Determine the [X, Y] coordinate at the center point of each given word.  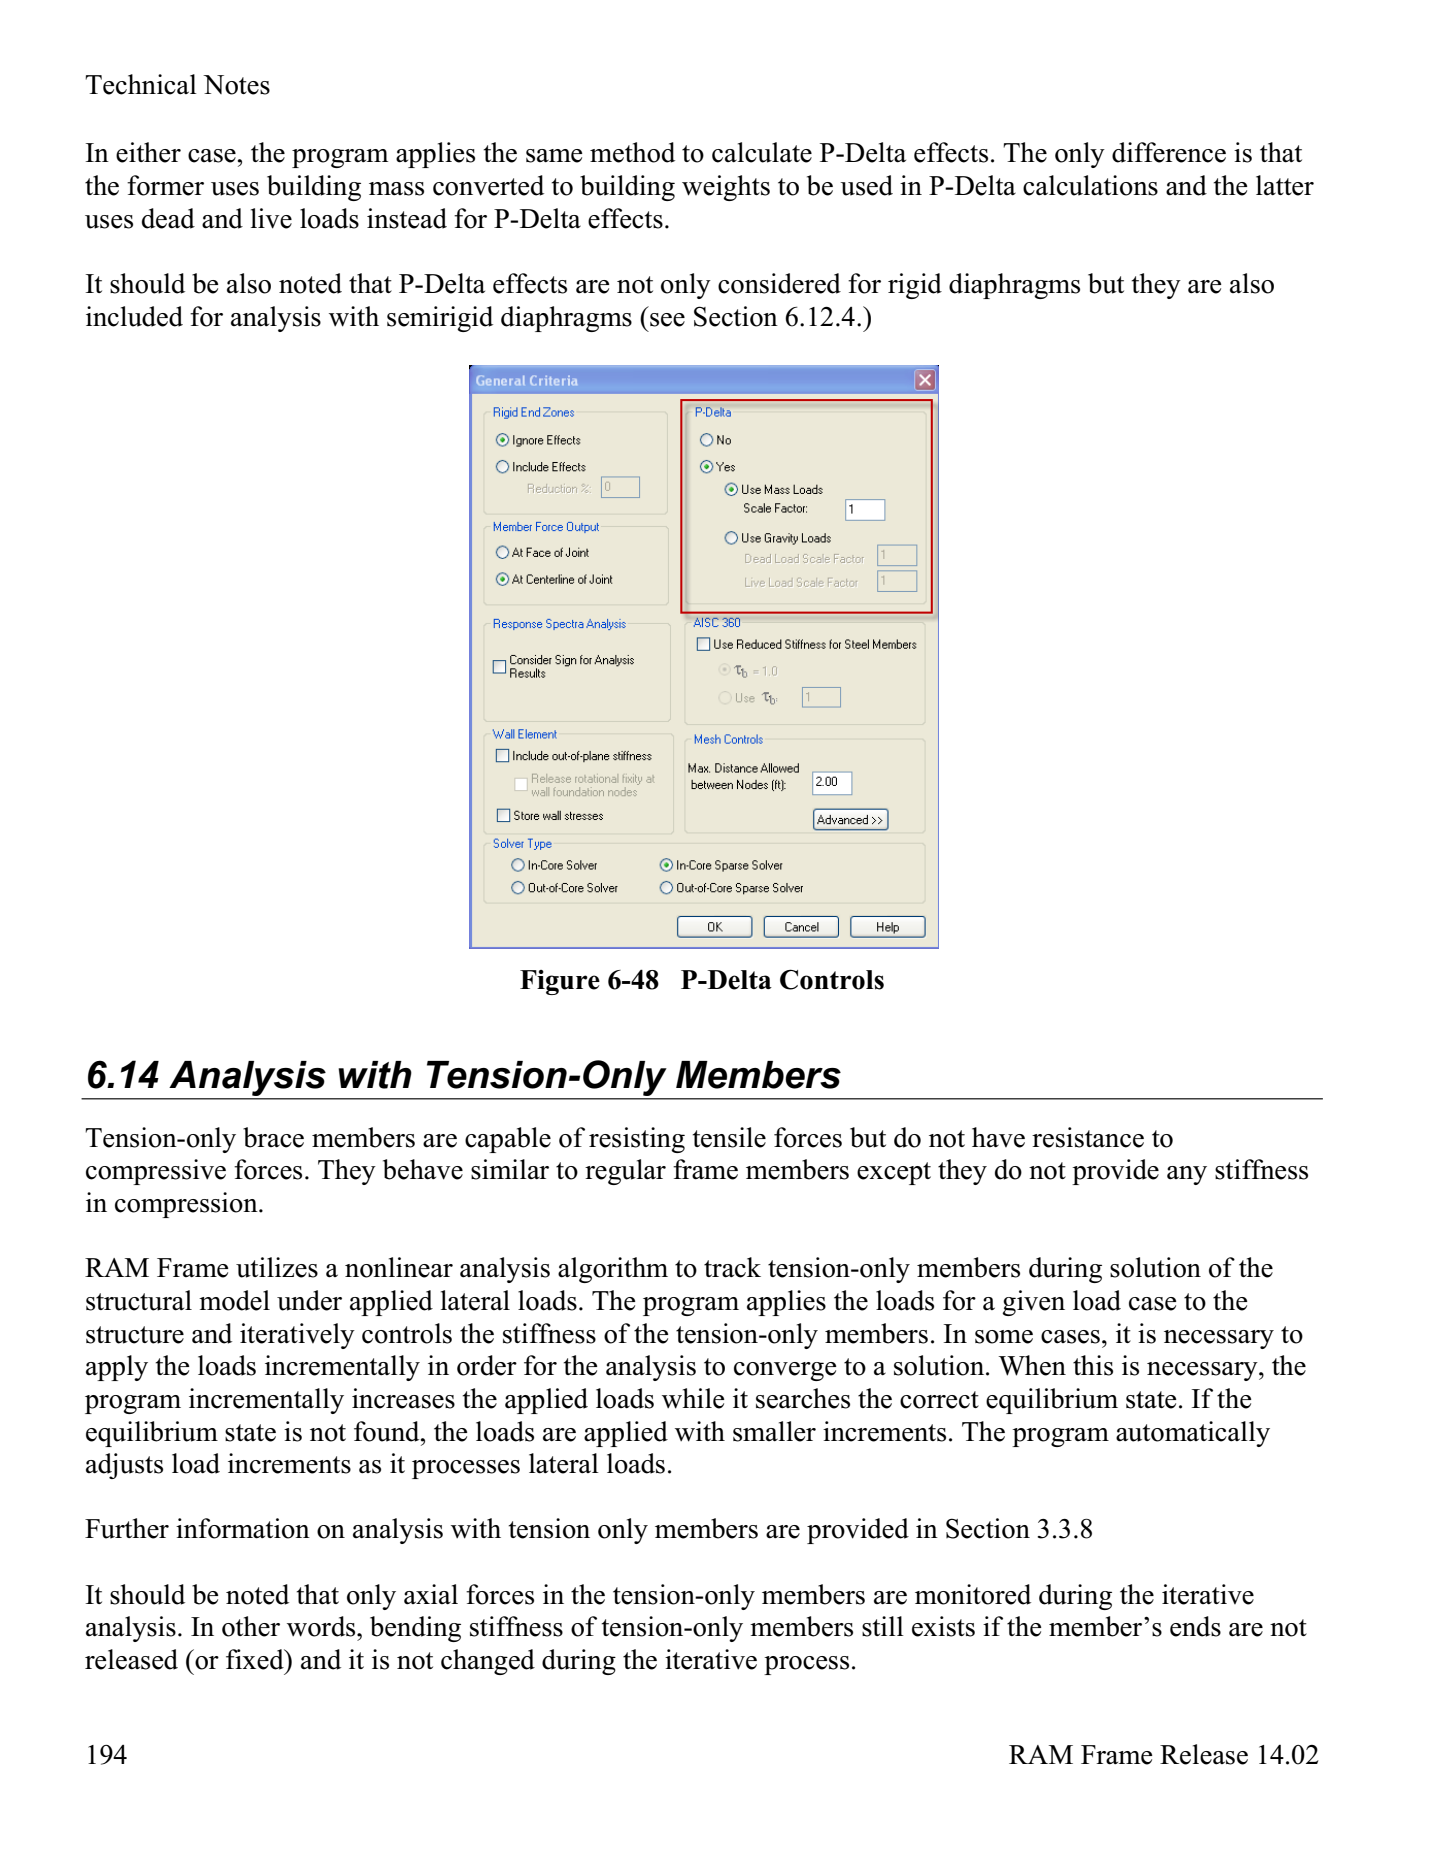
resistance [1088, 1137]
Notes [236, 85]
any [1187, 1175]
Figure [560, 982]
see [667, 320]
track [732, 1267]
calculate [762, 152]
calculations [1090, 185]
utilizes [277, 1267]
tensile [729, 1137]
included [134, 316]
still [883, 1626]
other [251, 1626]
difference [1169, 152]
